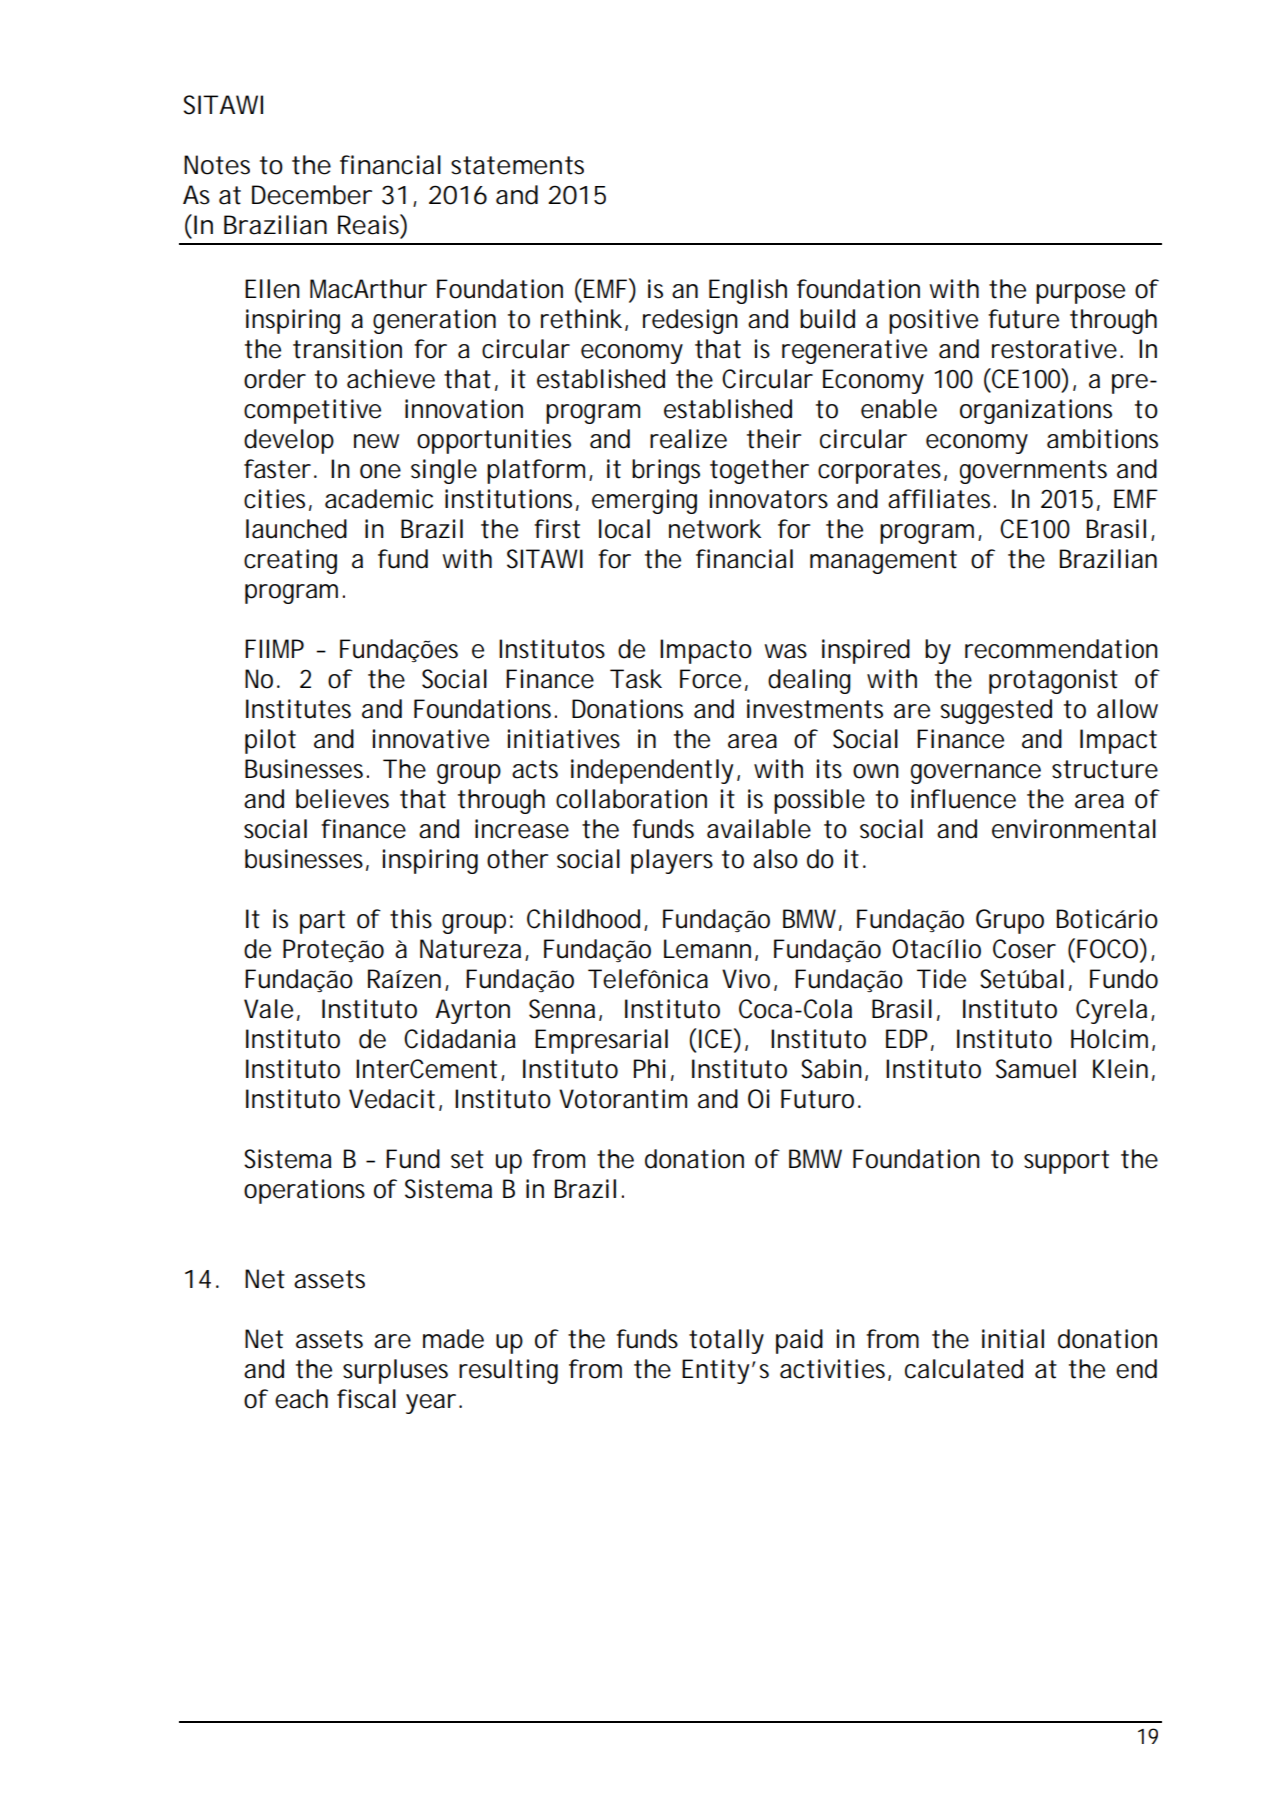  What do you see at coordinates (274, 499) in the screenshot?
I see `cities` at bounding box center [274, 499].
